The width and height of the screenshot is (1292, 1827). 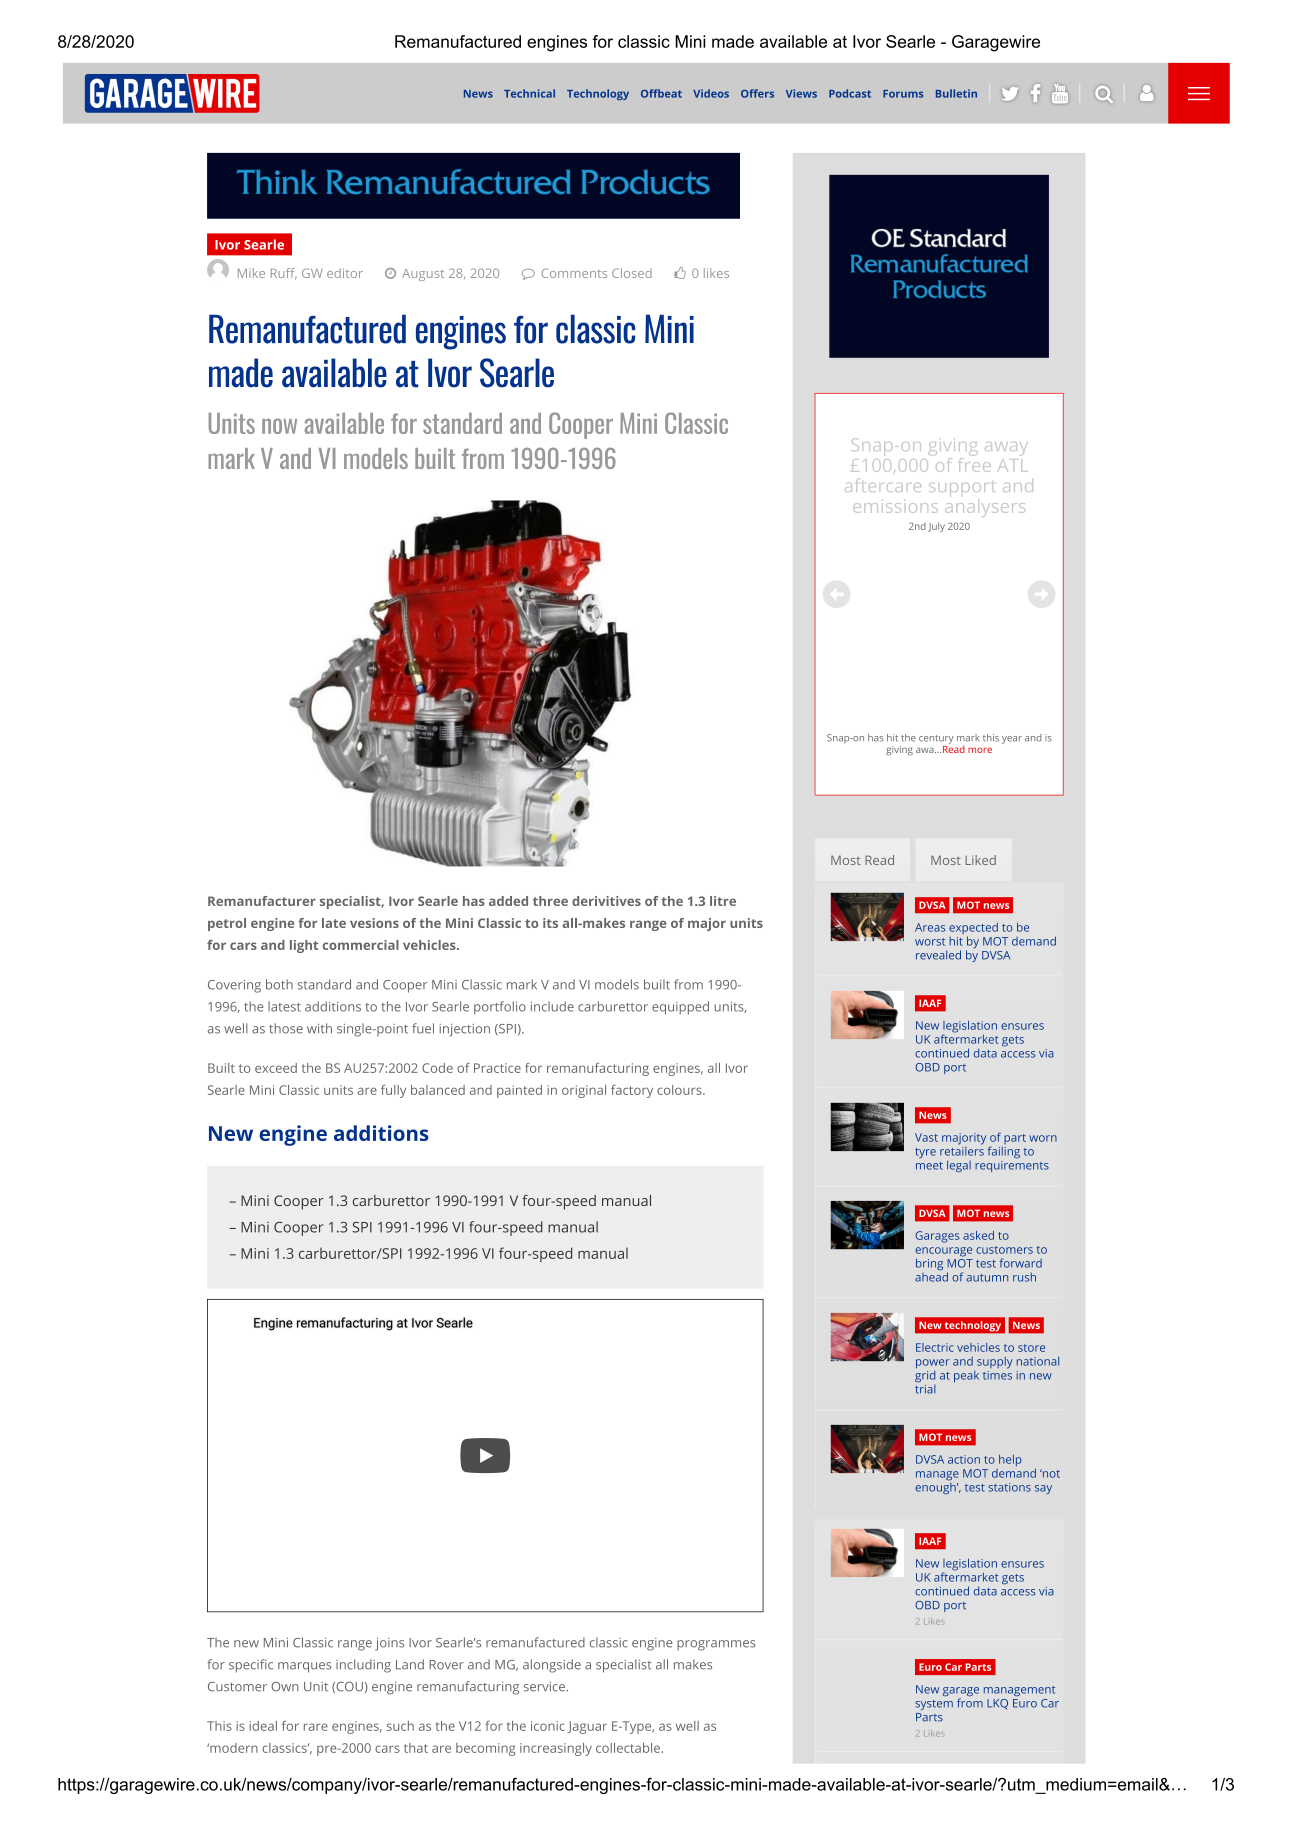 What do you see at coordinates (959, 1166) in the screenshot?
I see `legal` at bounding box center [959, 1166].
